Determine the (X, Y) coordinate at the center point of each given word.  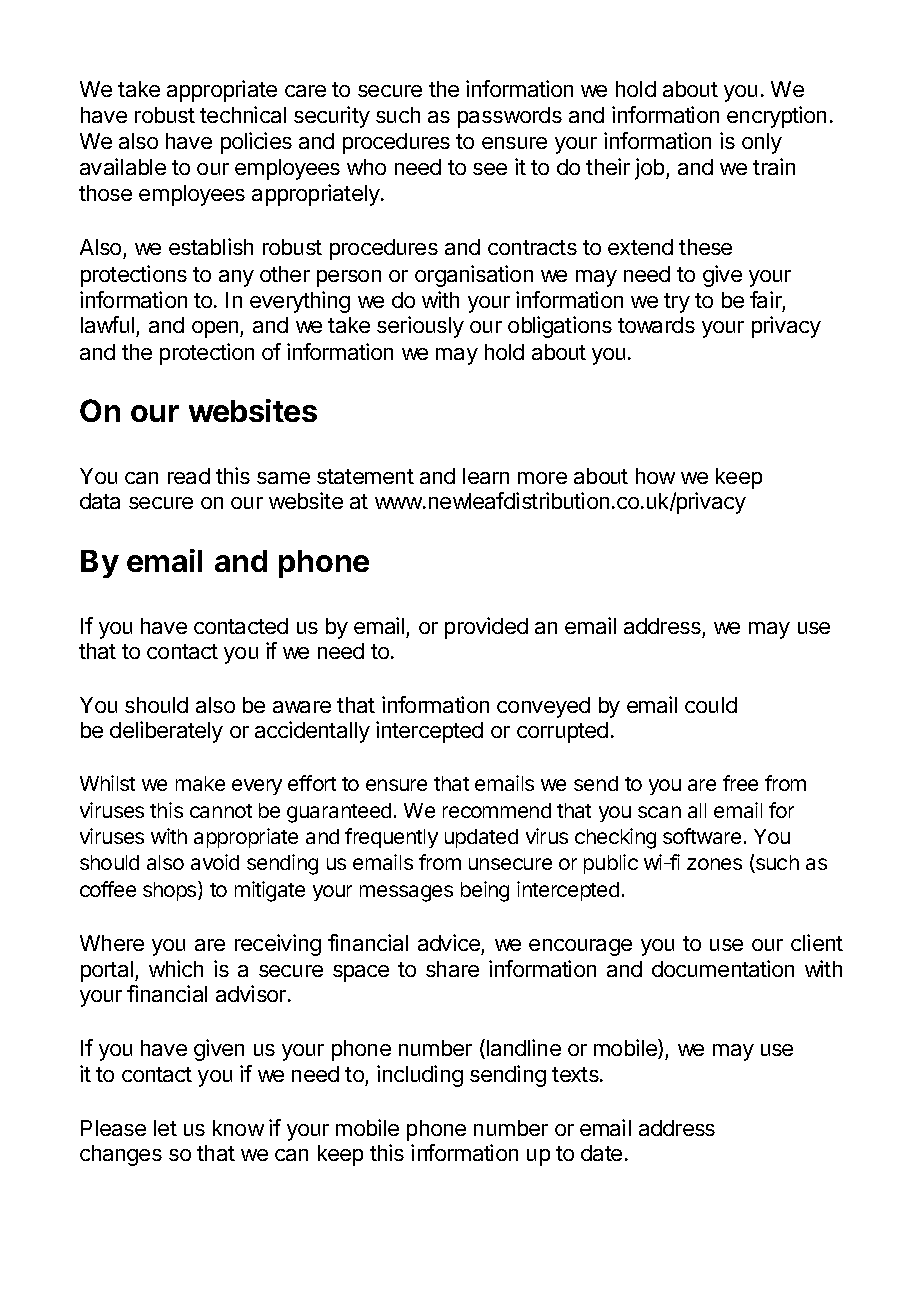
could (711, 705)
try (677, 303)
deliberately (166, 732)
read (189, 476)
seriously (420, 327)
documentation (723, 968)
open (216, 329)
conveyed (543, 707)
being (485, 891)
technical (243, 114)
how (655, 476)
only (762, 143)
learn (486, 476)
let (165, 1128)
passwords (510, 117)
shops (171, 891)
